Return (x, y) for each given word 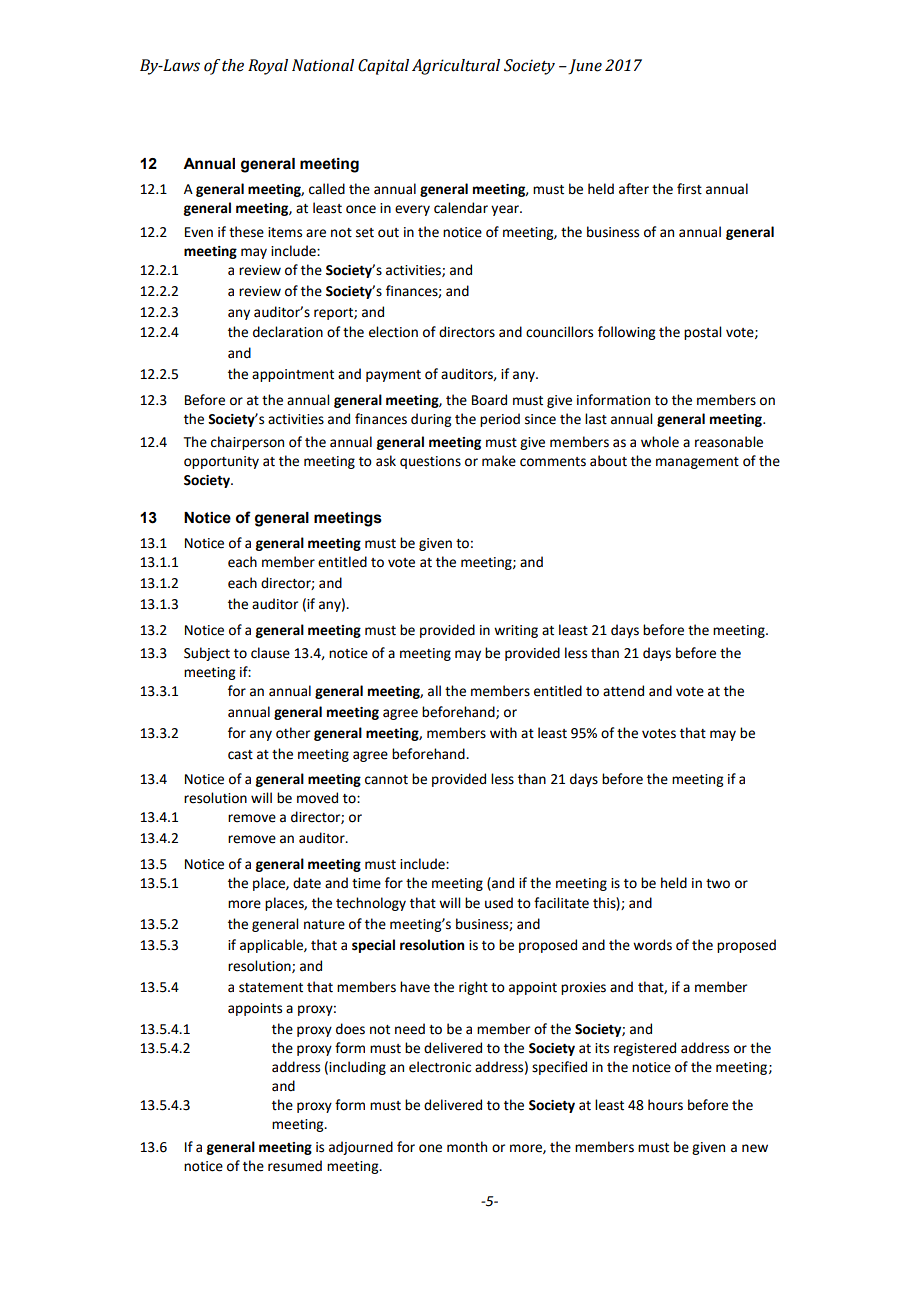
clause (270, 653)
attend (623, 691)
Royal (268, 67)
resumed (295, 1166)
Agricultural (456, 67)
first (689, 189)
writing (516, 631)
